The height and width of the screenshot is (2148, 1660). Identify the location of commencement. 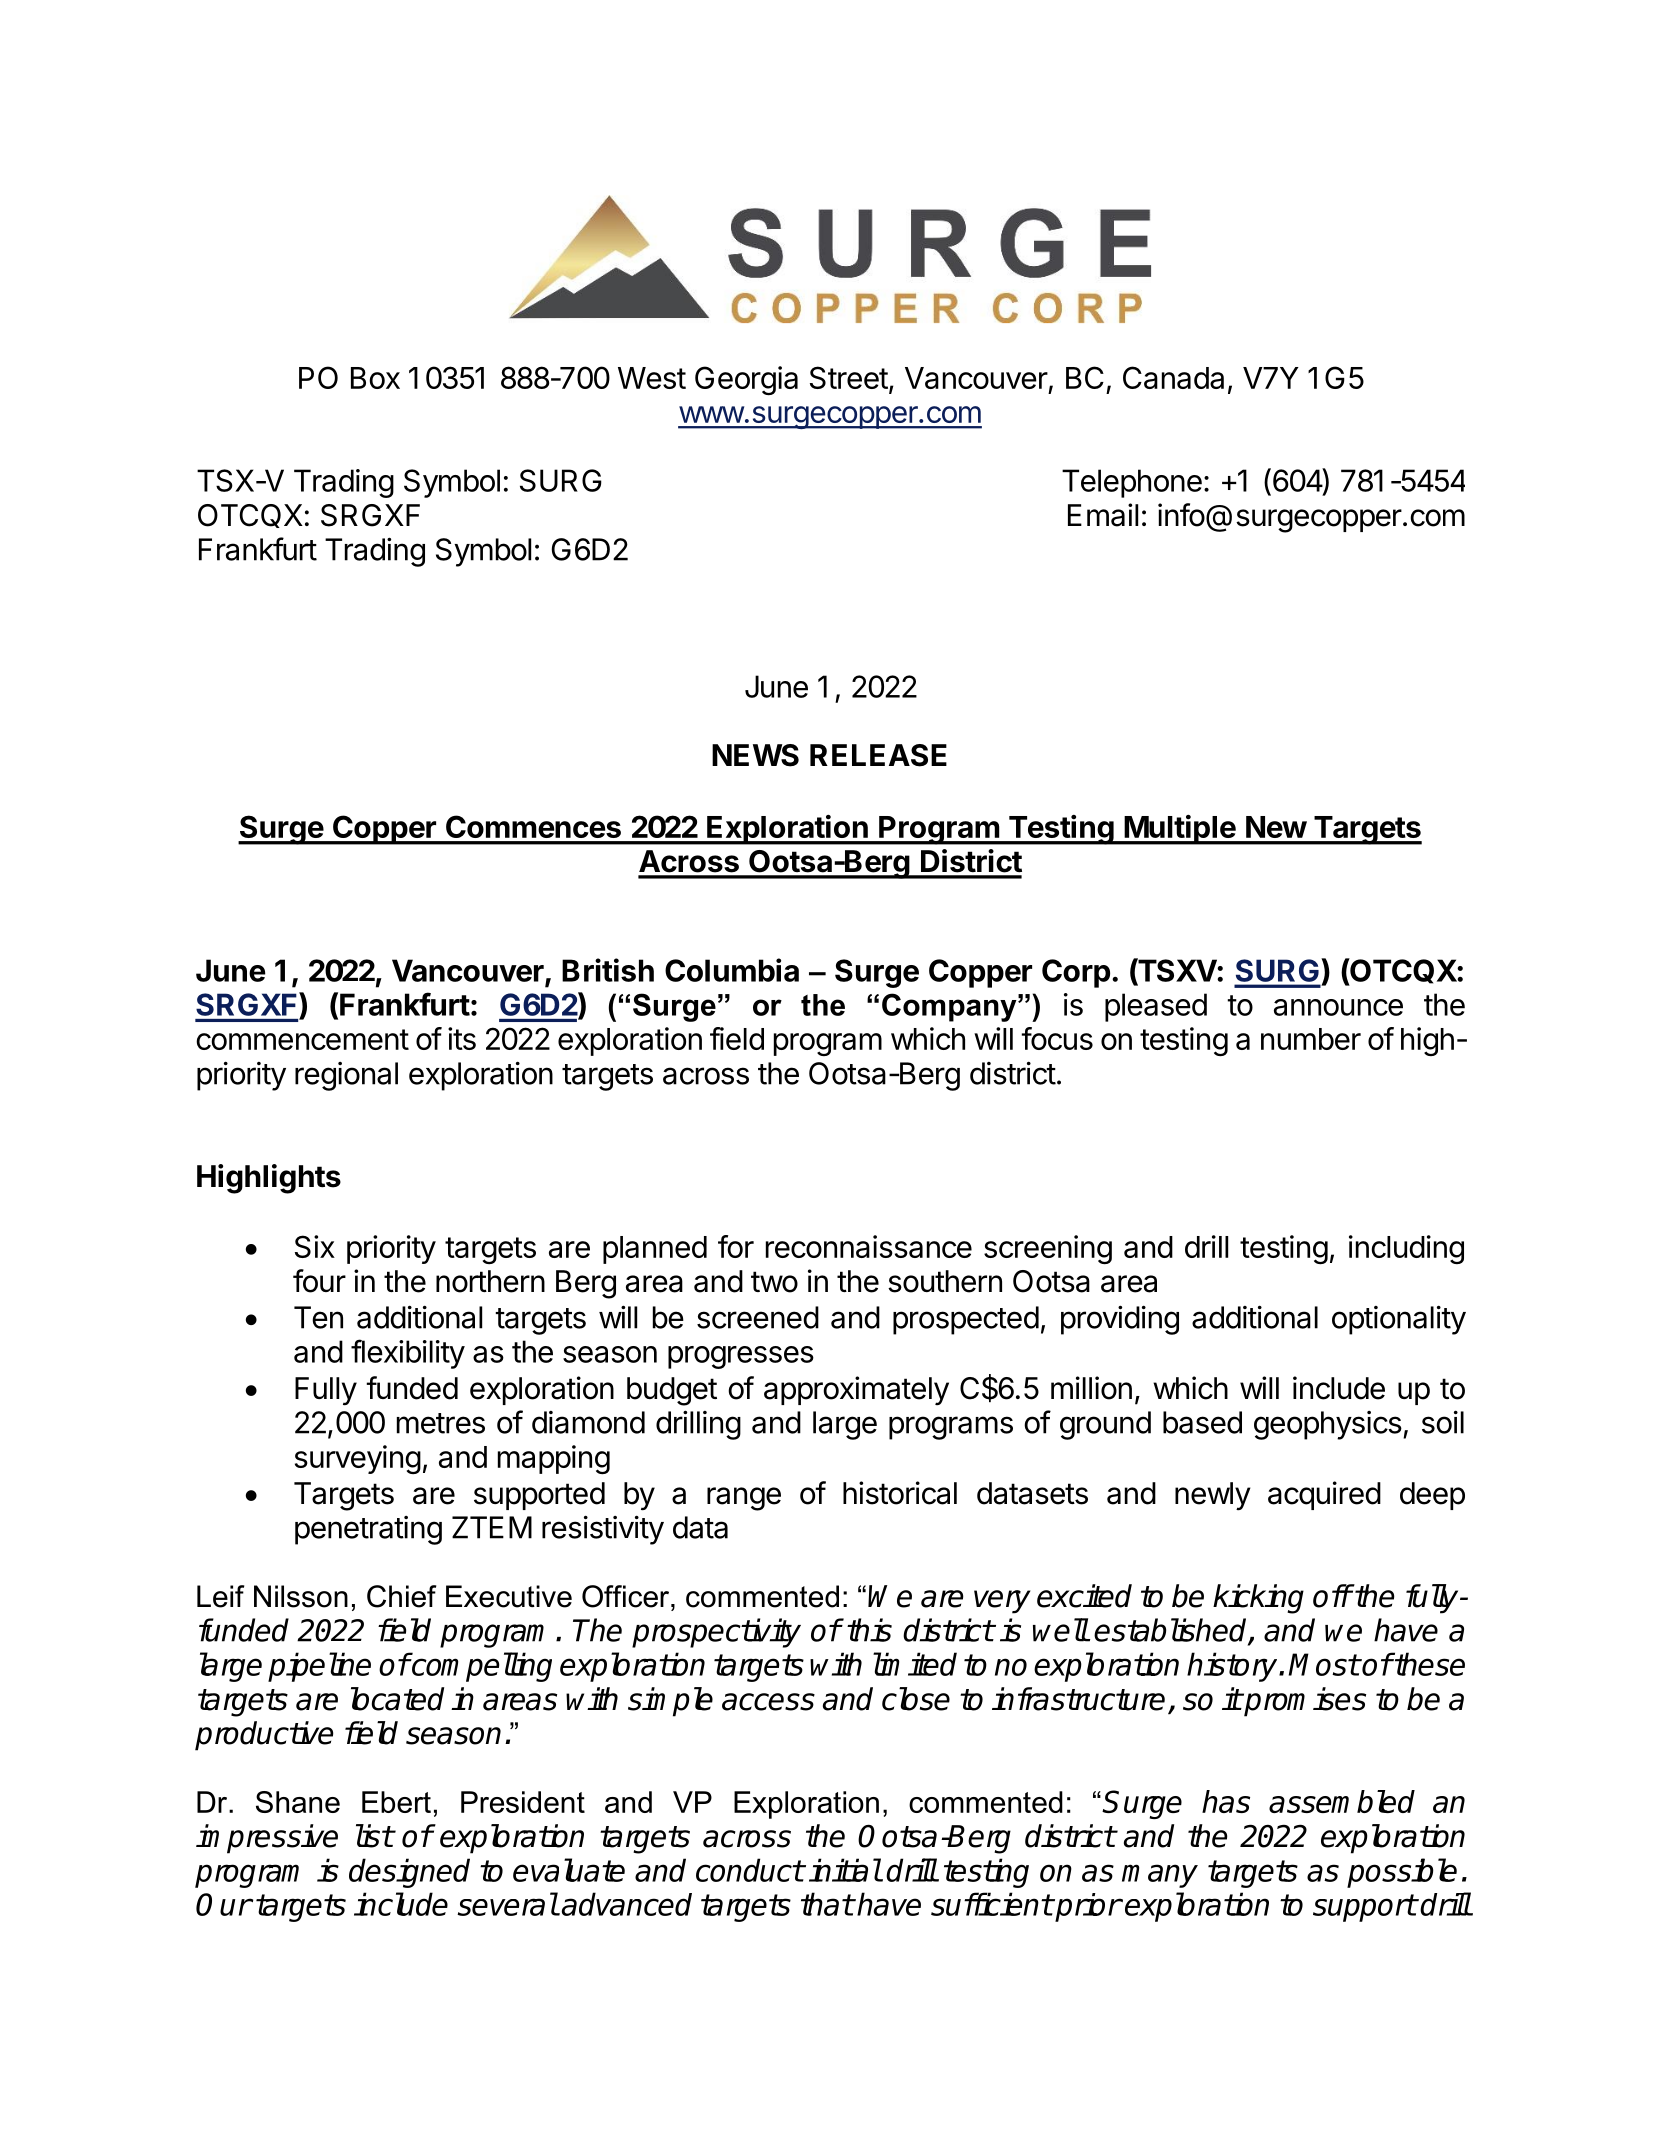
(302, 1039).
